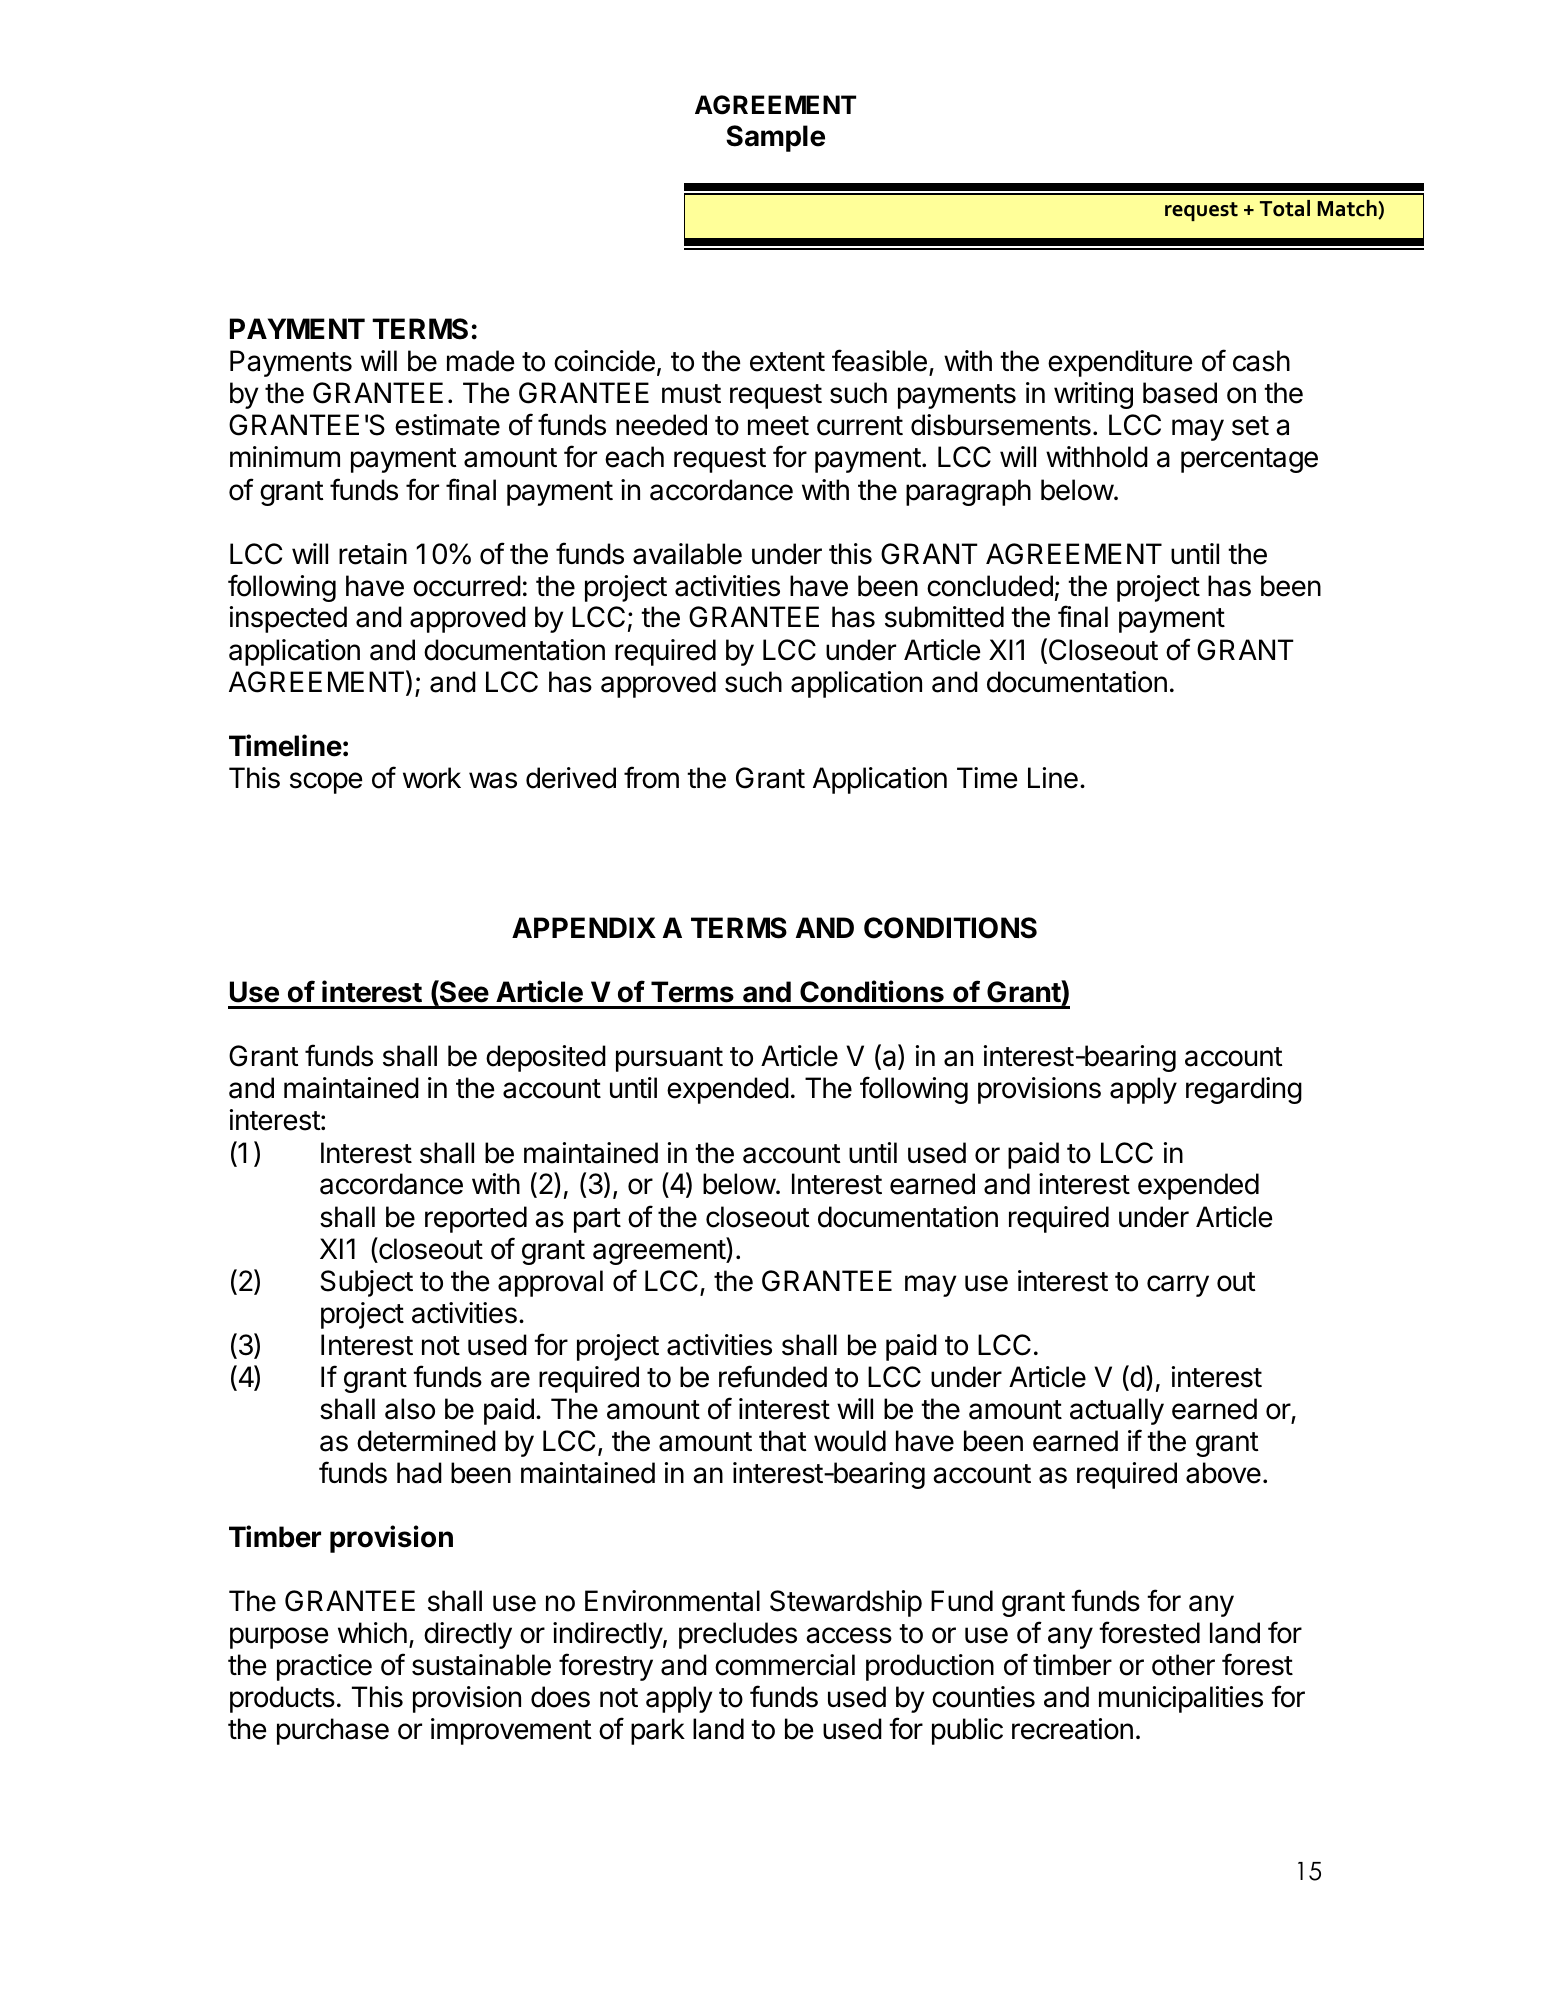 The height and width of the screenshot is (2006, 1550). Describe the element at coordinates (669, 1059) in the screenshot. I see `pursuant` at that location.
